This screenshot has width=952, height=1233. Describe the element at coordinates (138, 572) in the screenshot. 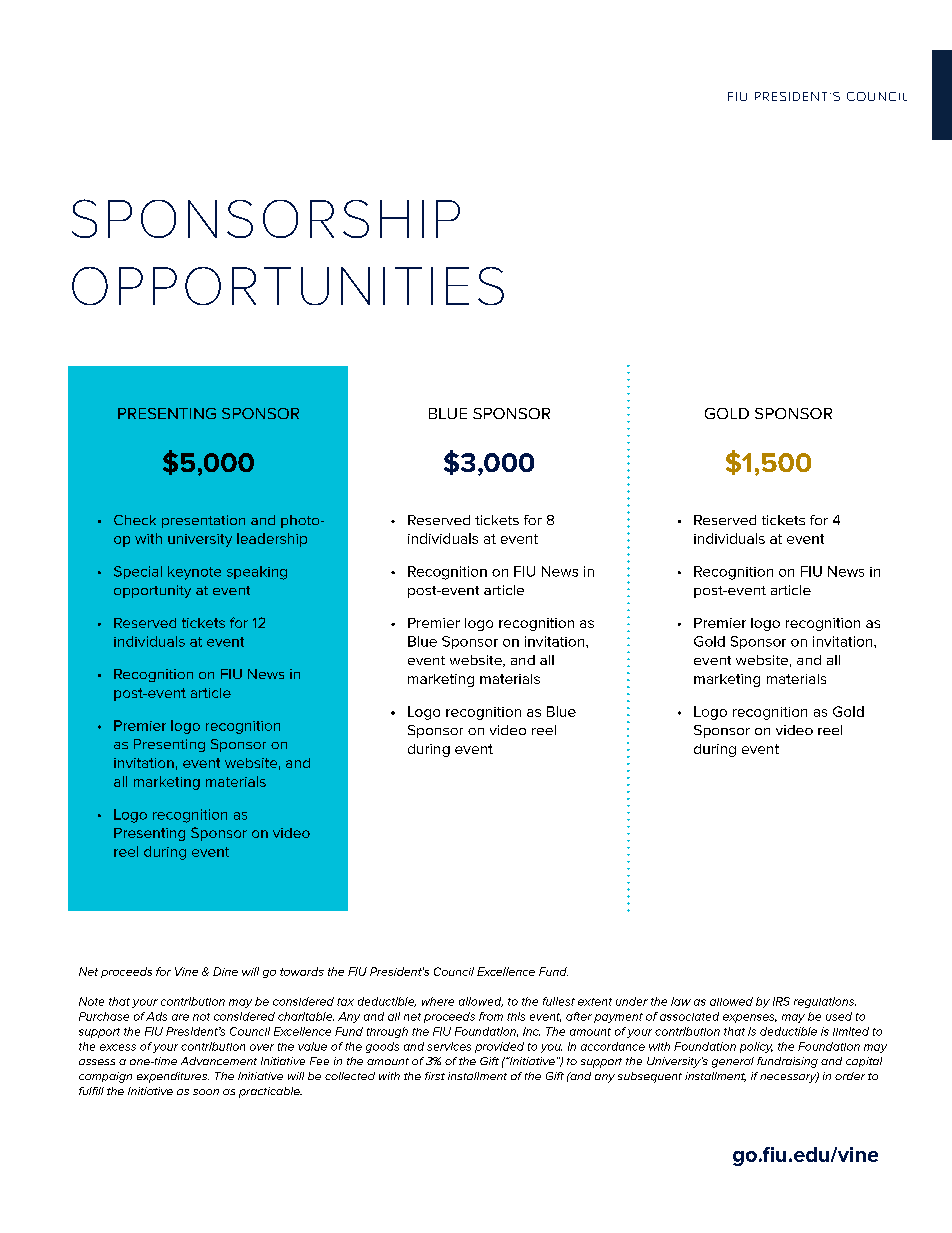

I see `Special` at that location.
